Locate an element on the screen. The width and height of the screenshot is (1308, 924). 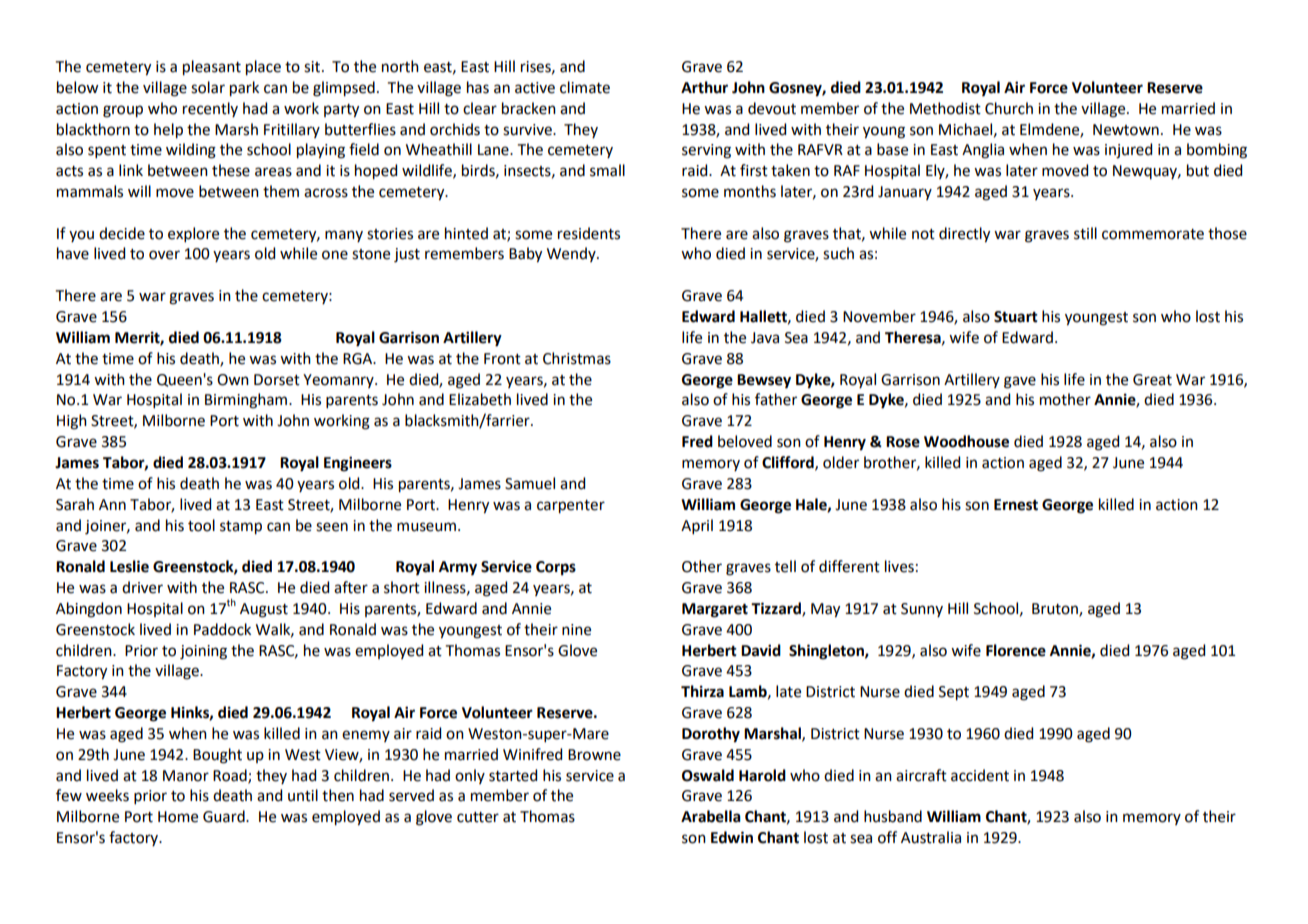
lives is located at coordinates (899, 566).
